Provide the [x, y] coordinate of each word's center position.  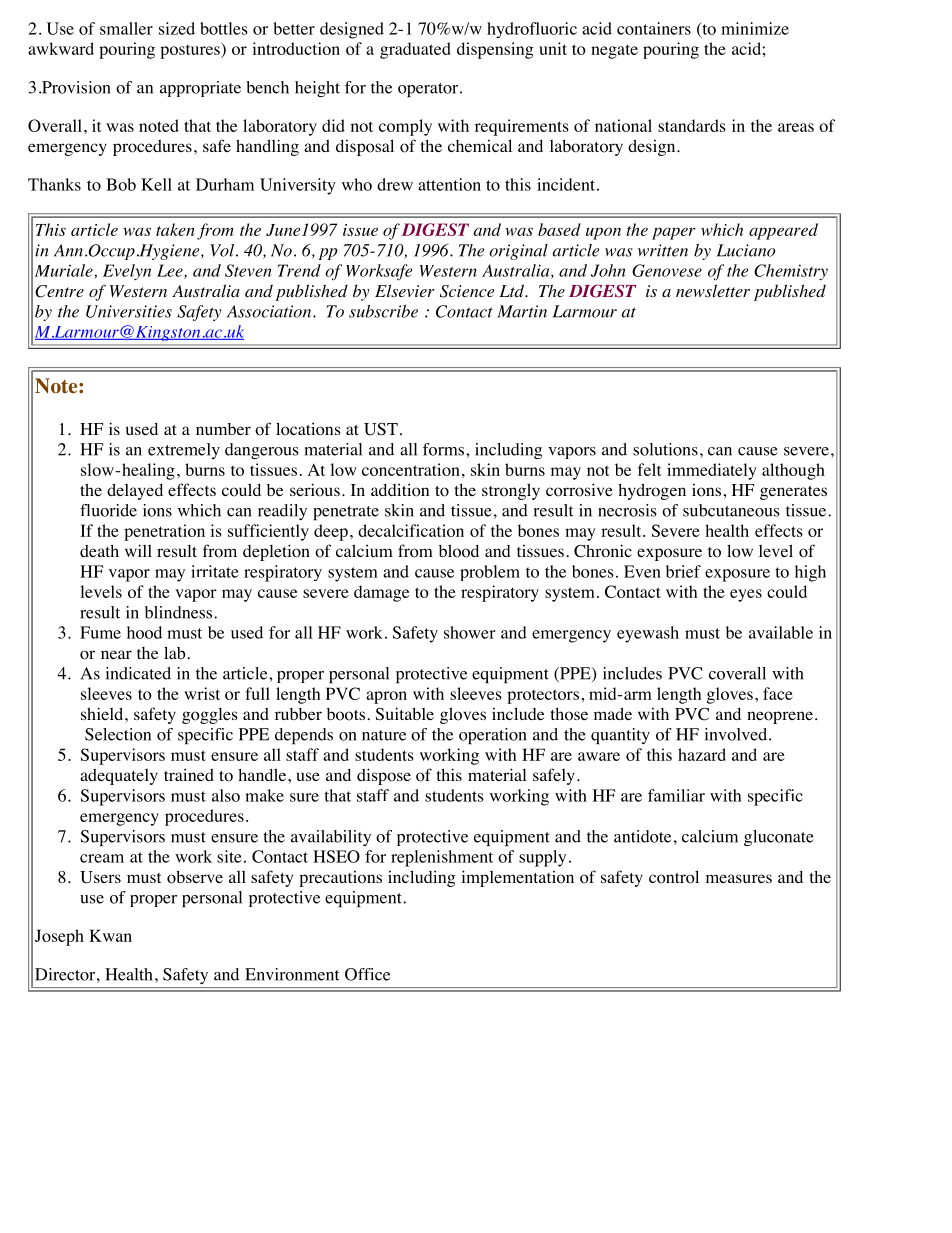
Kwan [110, 935]
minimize [755, 28]
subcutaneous [731, 510]
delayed [135, 492]
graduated [415, 50]
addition [400, 490]
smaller [126, 28]
